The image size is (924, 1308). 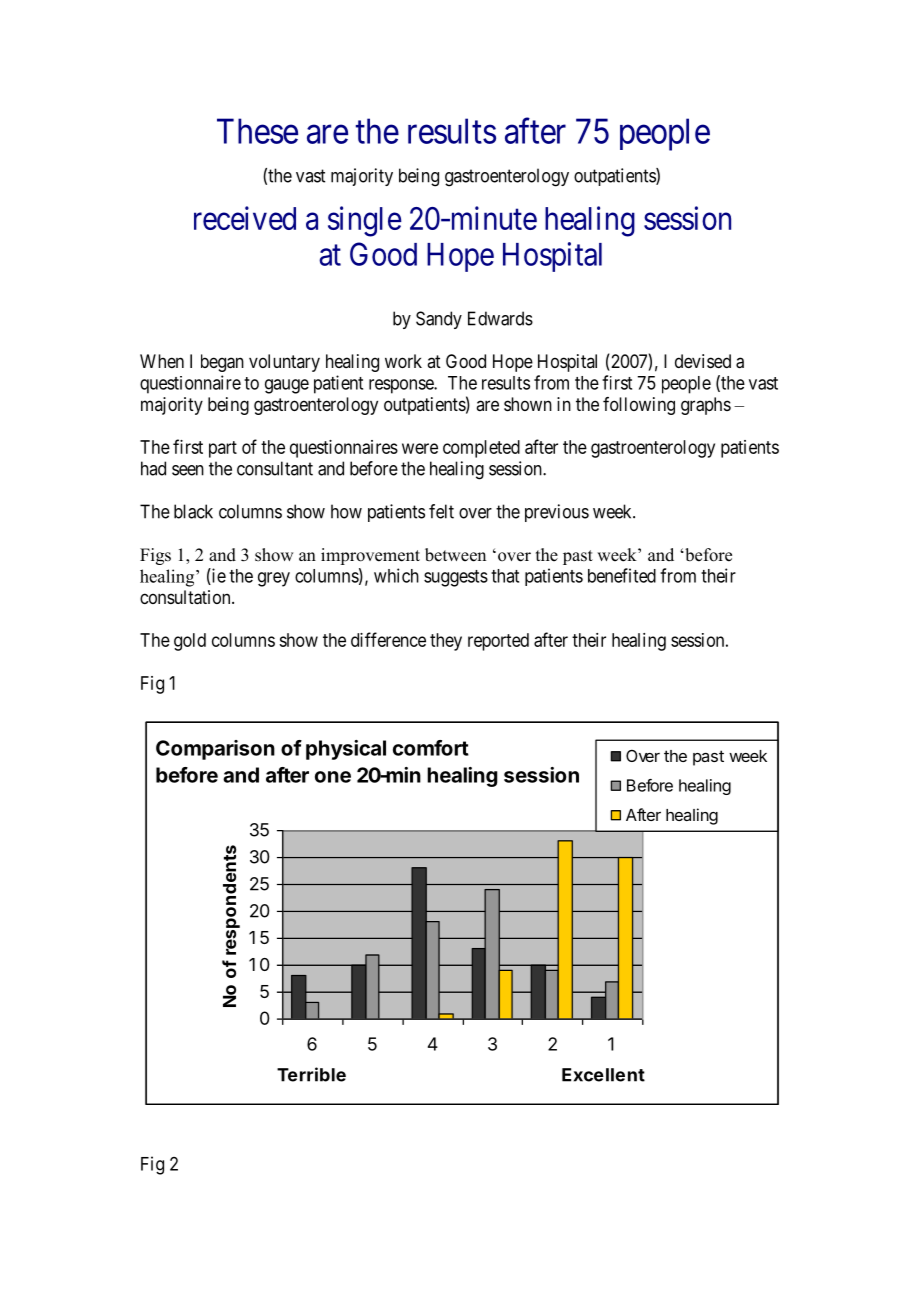 What do you see at coordinates (186, 597) in the screenshot?
I see `consultation` at bounding box center [186, 597].
